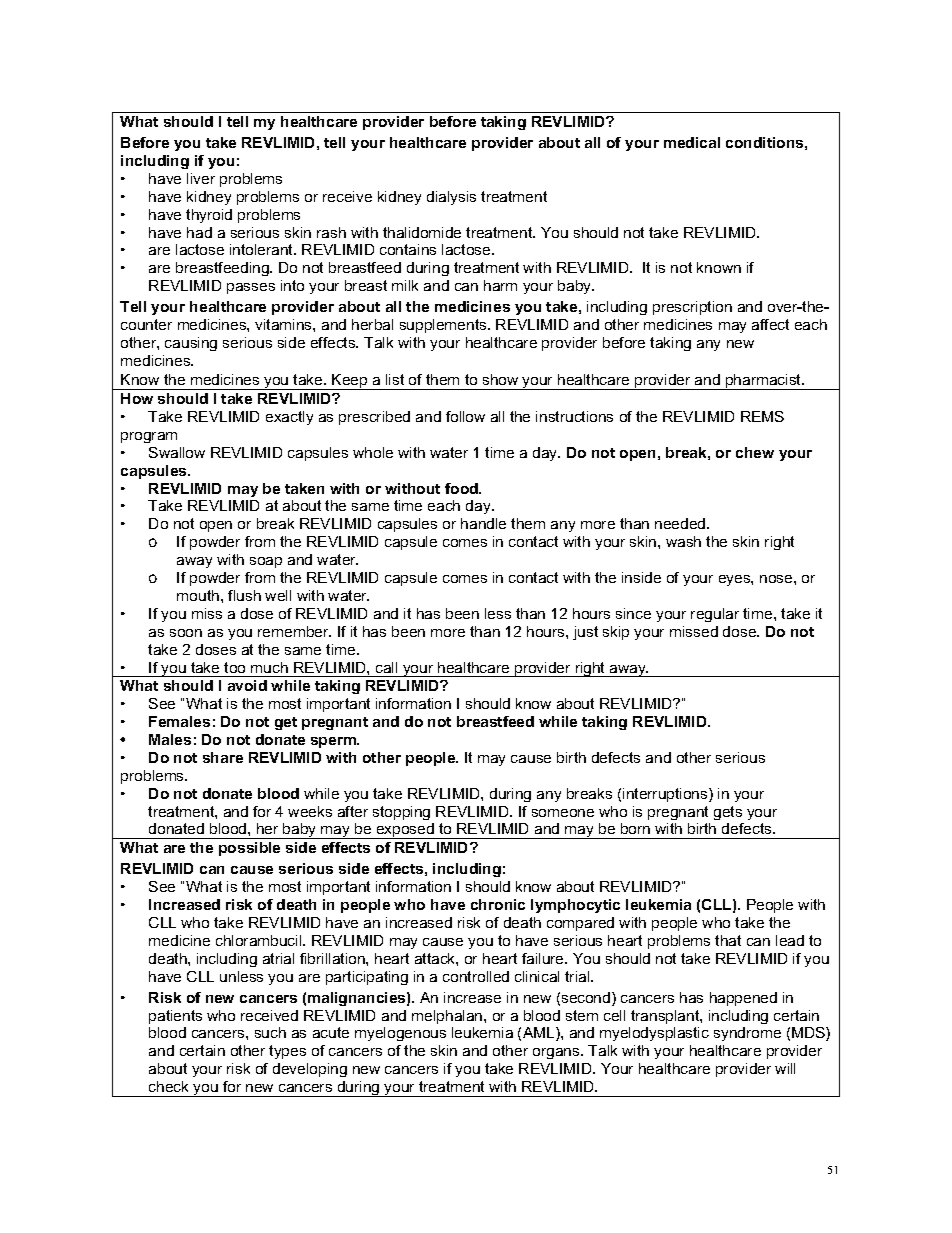 Image resolution: width=952 pixels, height=1233 pixels. I want to click on AML, so click(540, 1034).
